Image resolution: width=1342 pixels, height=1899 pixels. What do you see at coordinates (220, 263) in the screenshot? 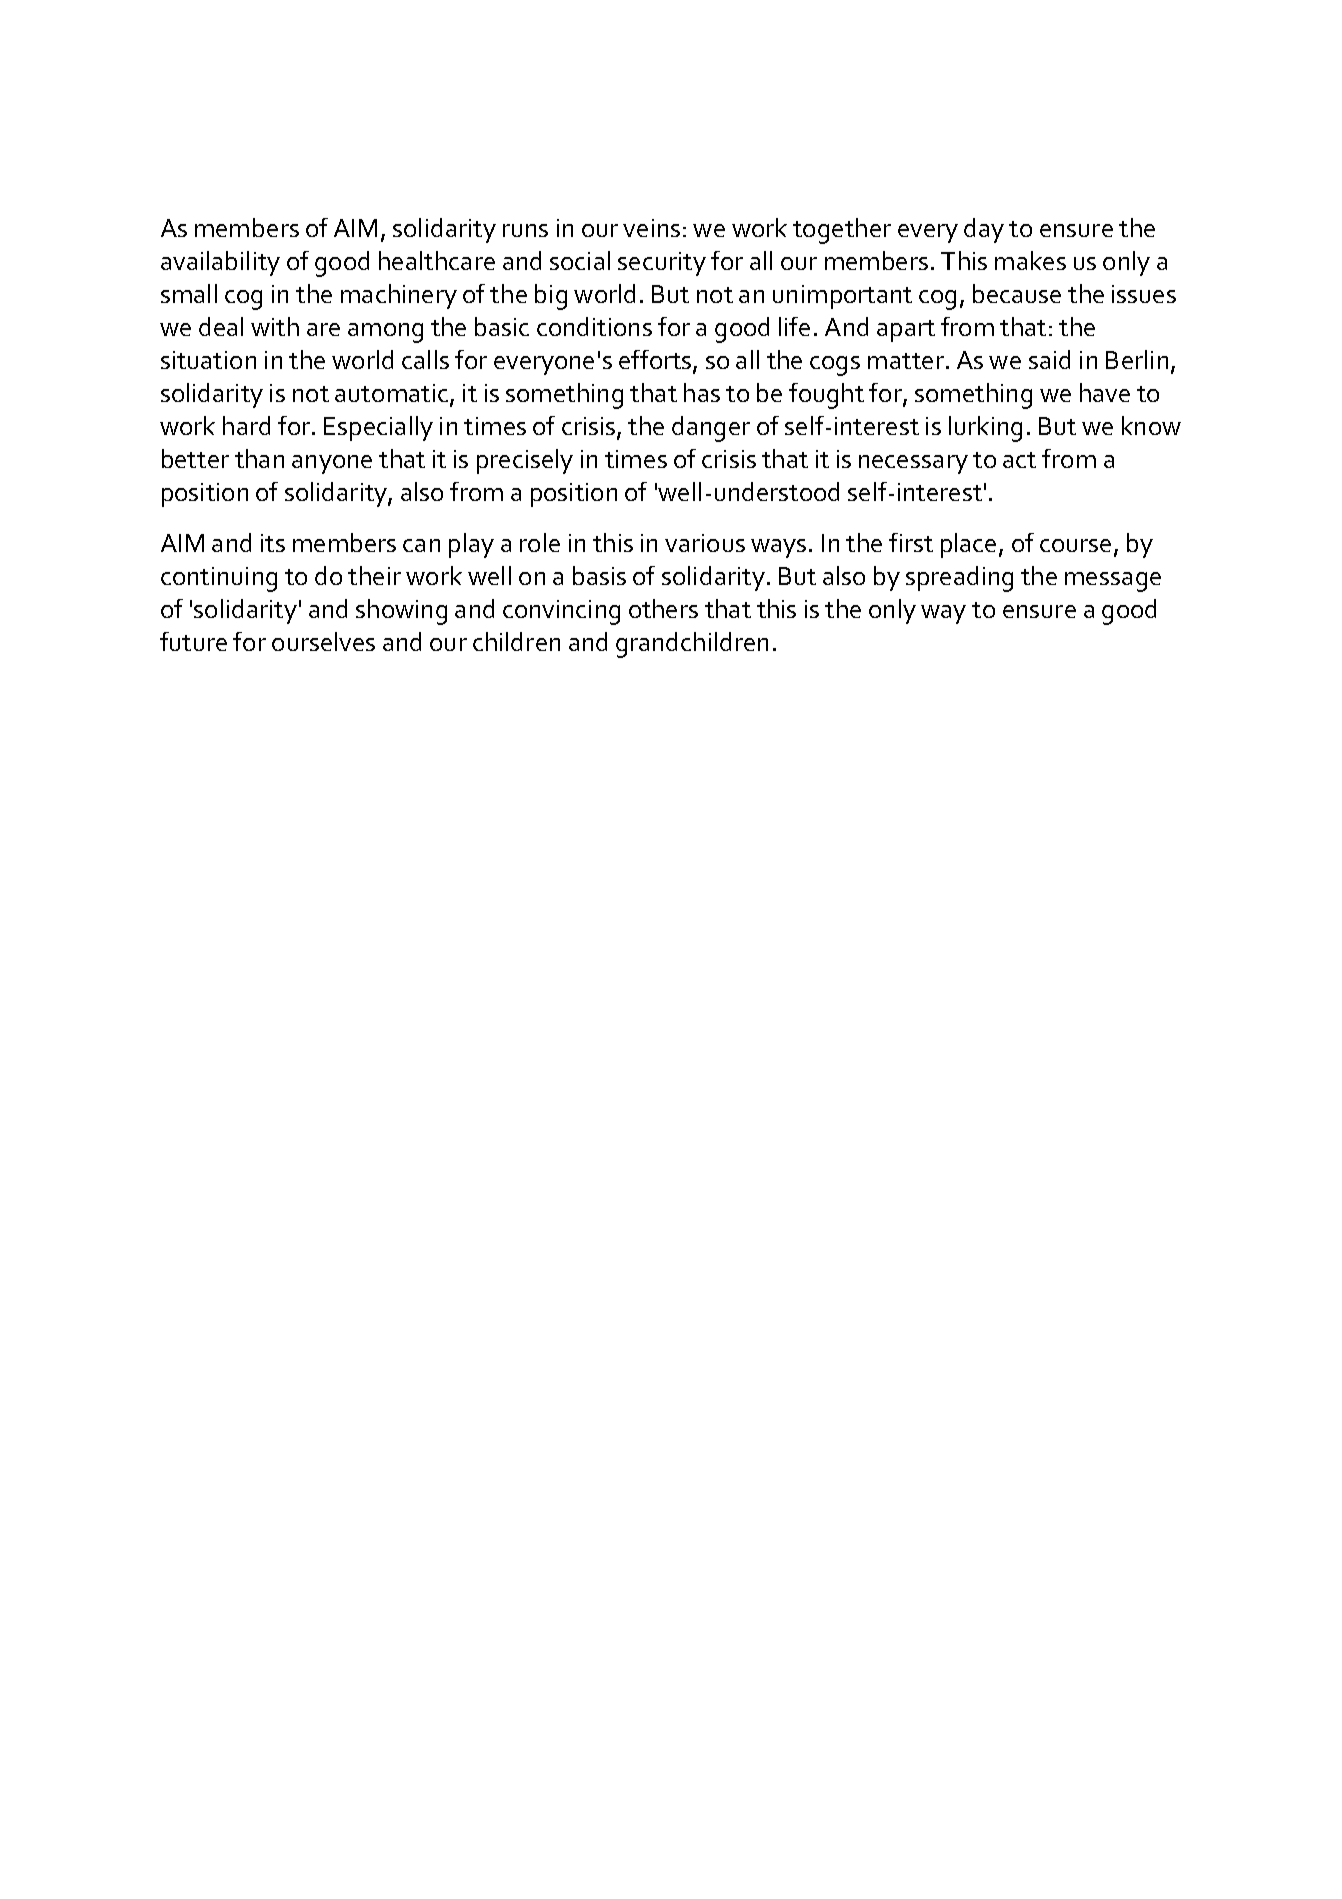
I see `availability` at bounding box center [220, 263].
